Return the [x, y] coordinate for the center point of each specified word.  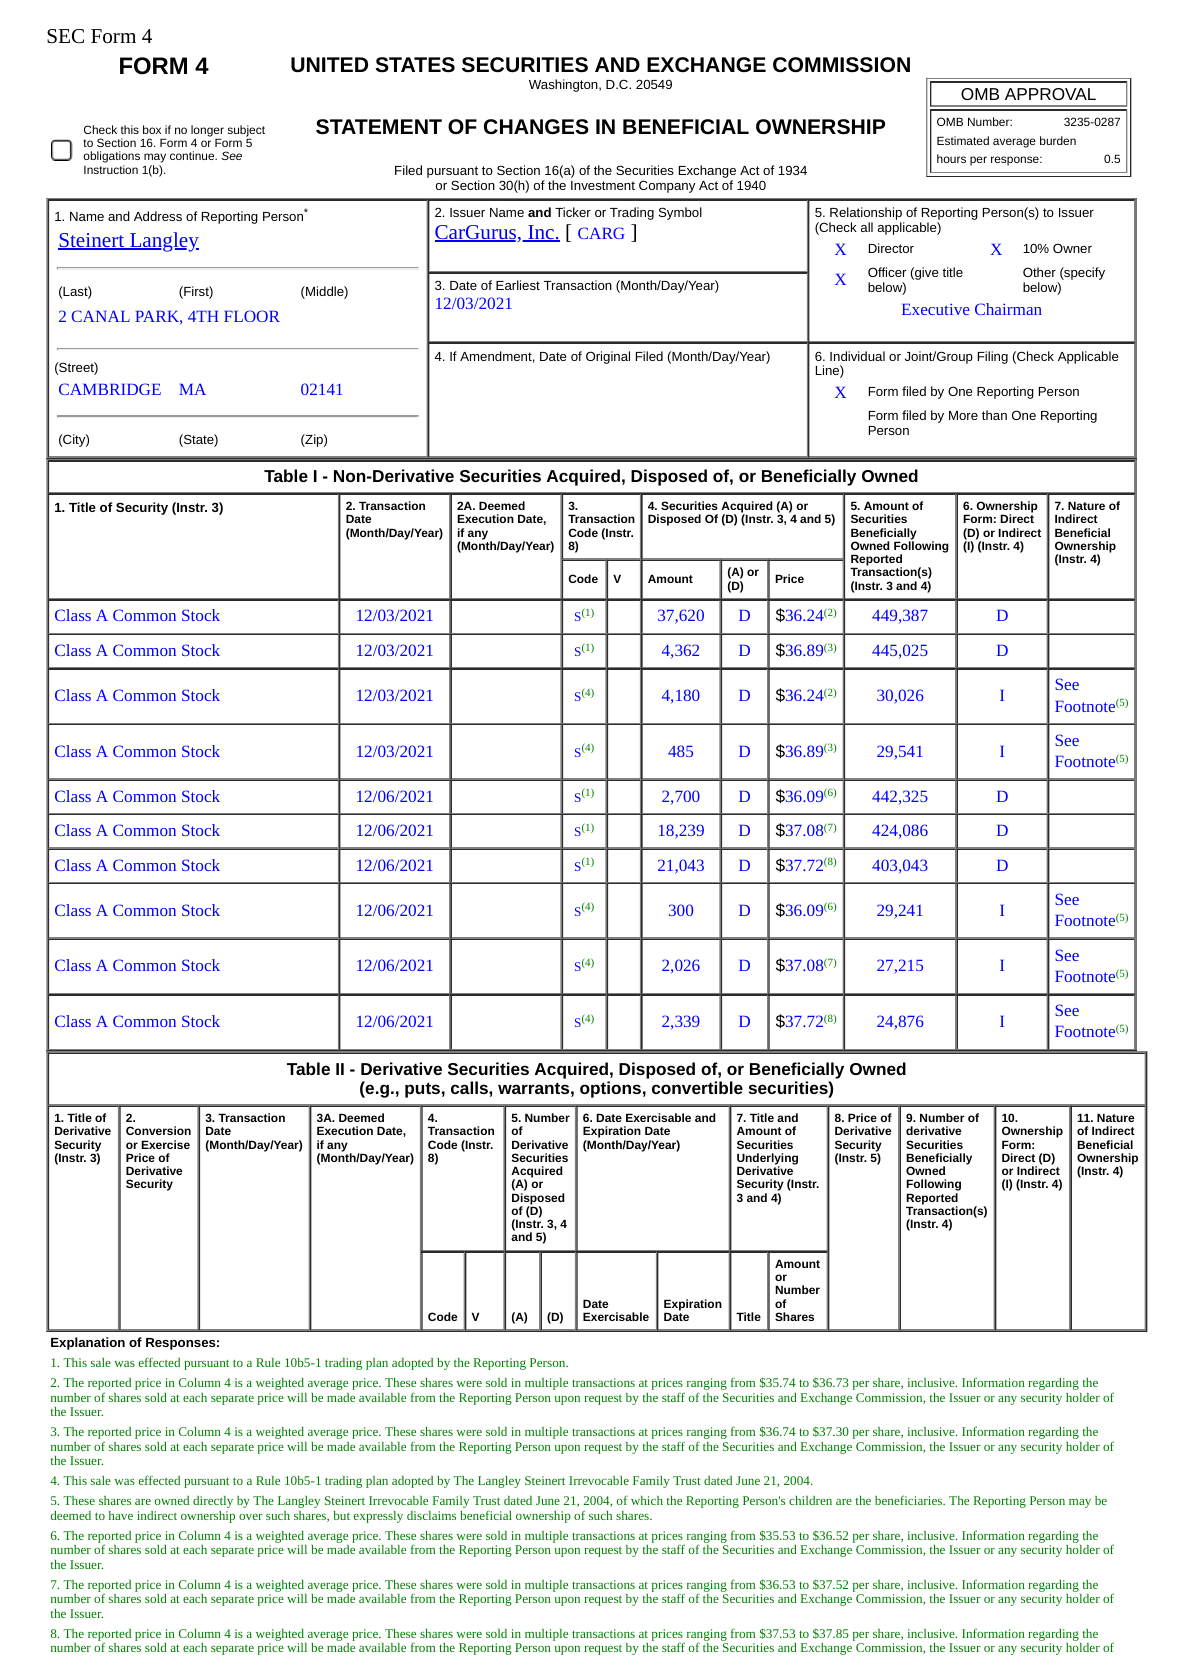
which [647, 1500]
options [610, 1089]
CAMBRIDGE [110, 389]
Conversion [158, 1130]
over [251, 1517]
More [963, 415]
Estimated [963, 140]
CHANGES [536, 126]
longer [207, 132]
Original [608, 357]
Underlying [767, 1160]
